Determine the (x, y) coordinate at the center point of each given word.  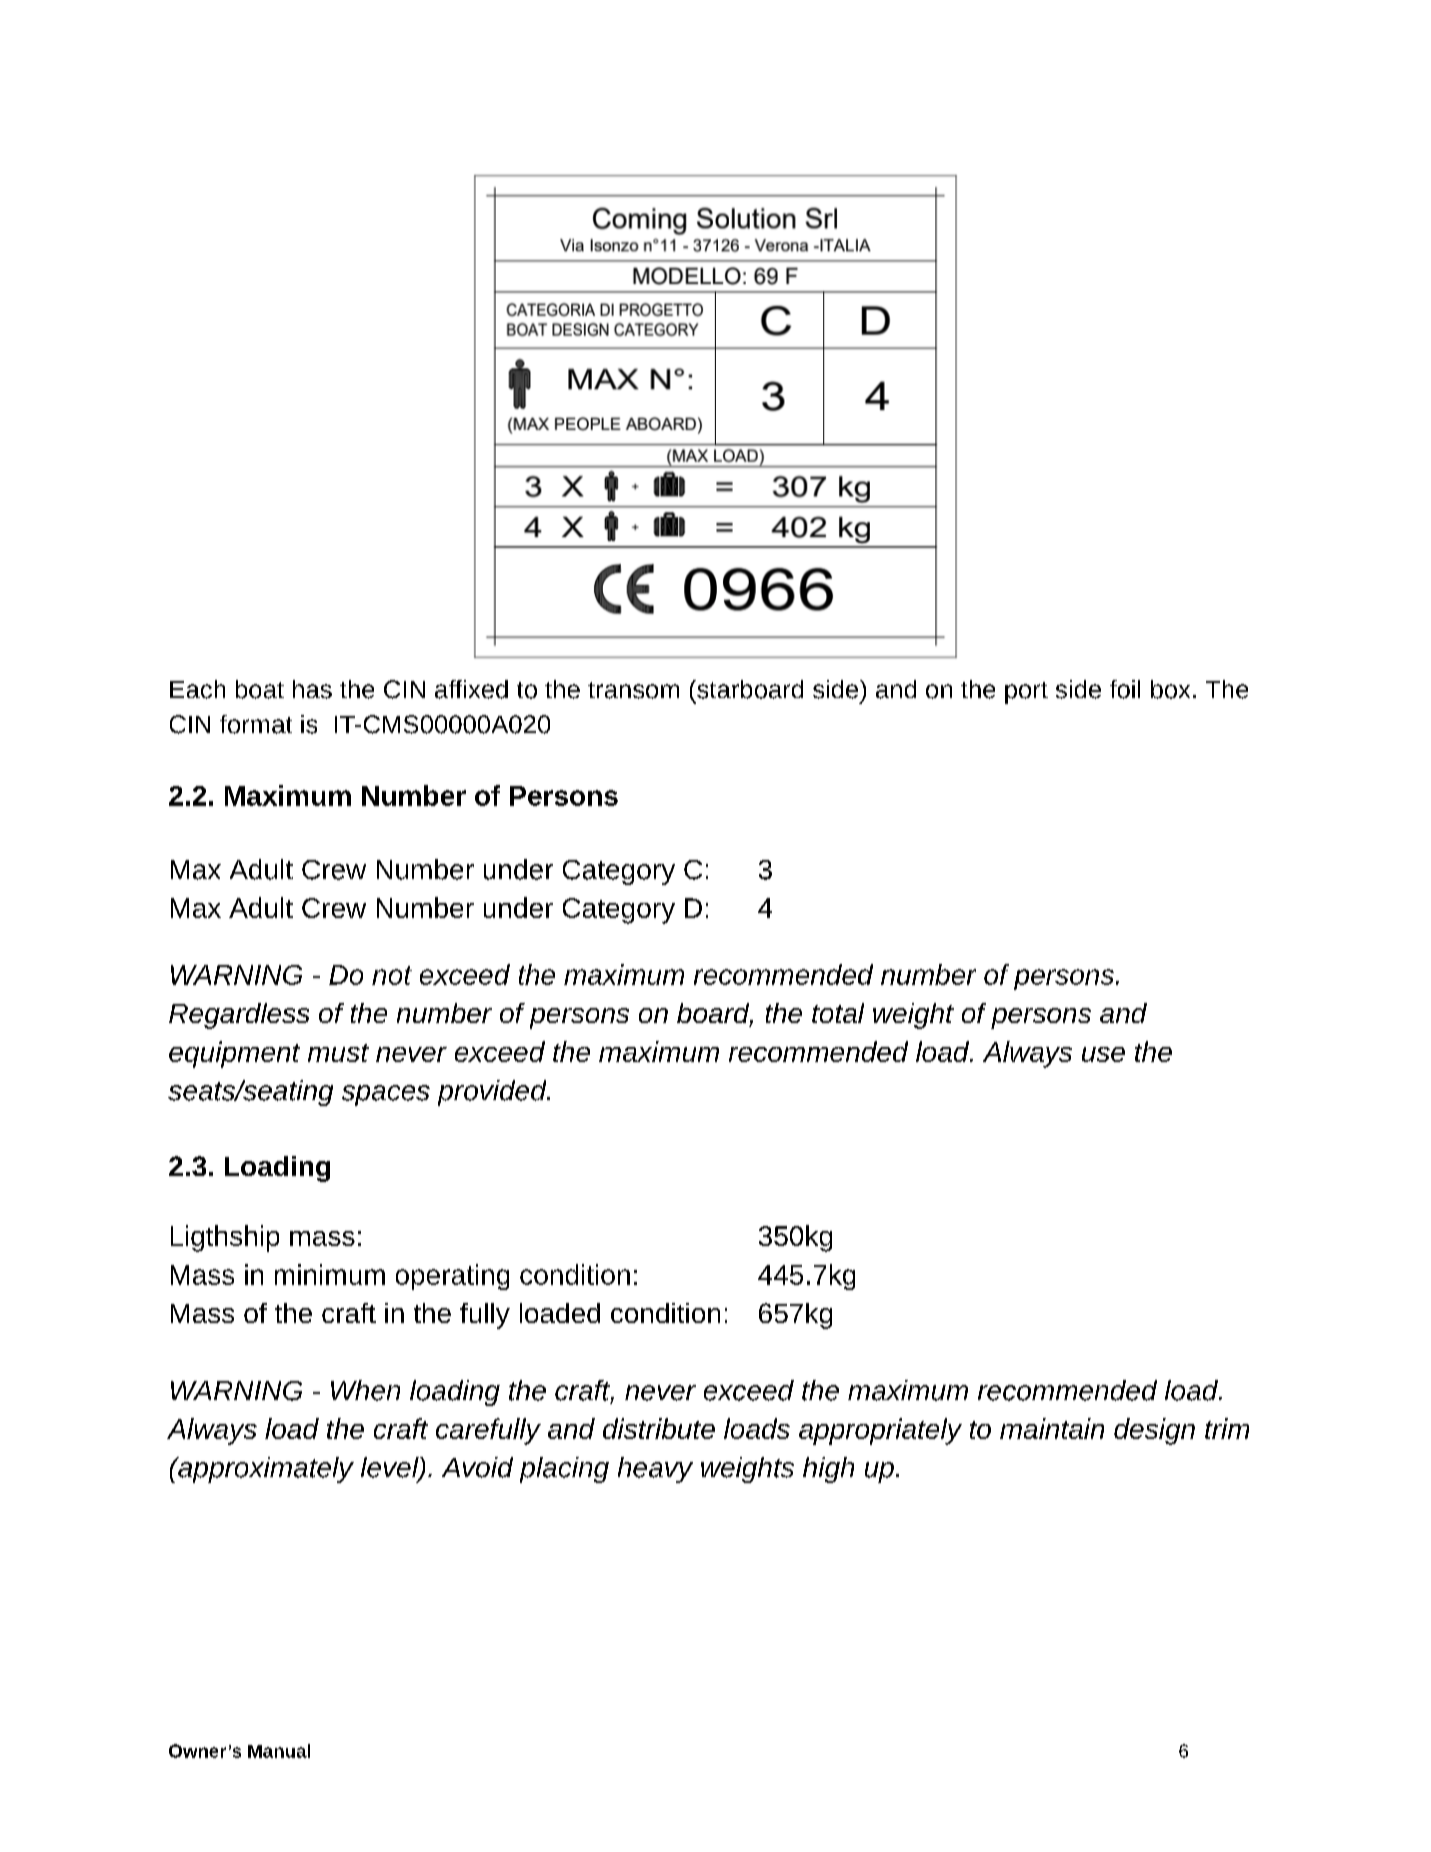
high (828, 1470)
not (392, 975)
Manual (279, 1751)
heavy (655, 1470)
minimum (330, 1274)
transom (633, 690)
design (1154, 1431)
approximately (265, 1470)
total (838, 1013)
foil (1125, 689)
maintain (1052, 1428)
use (1103, 1054)
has (312, 689)
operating (452, 1277)
